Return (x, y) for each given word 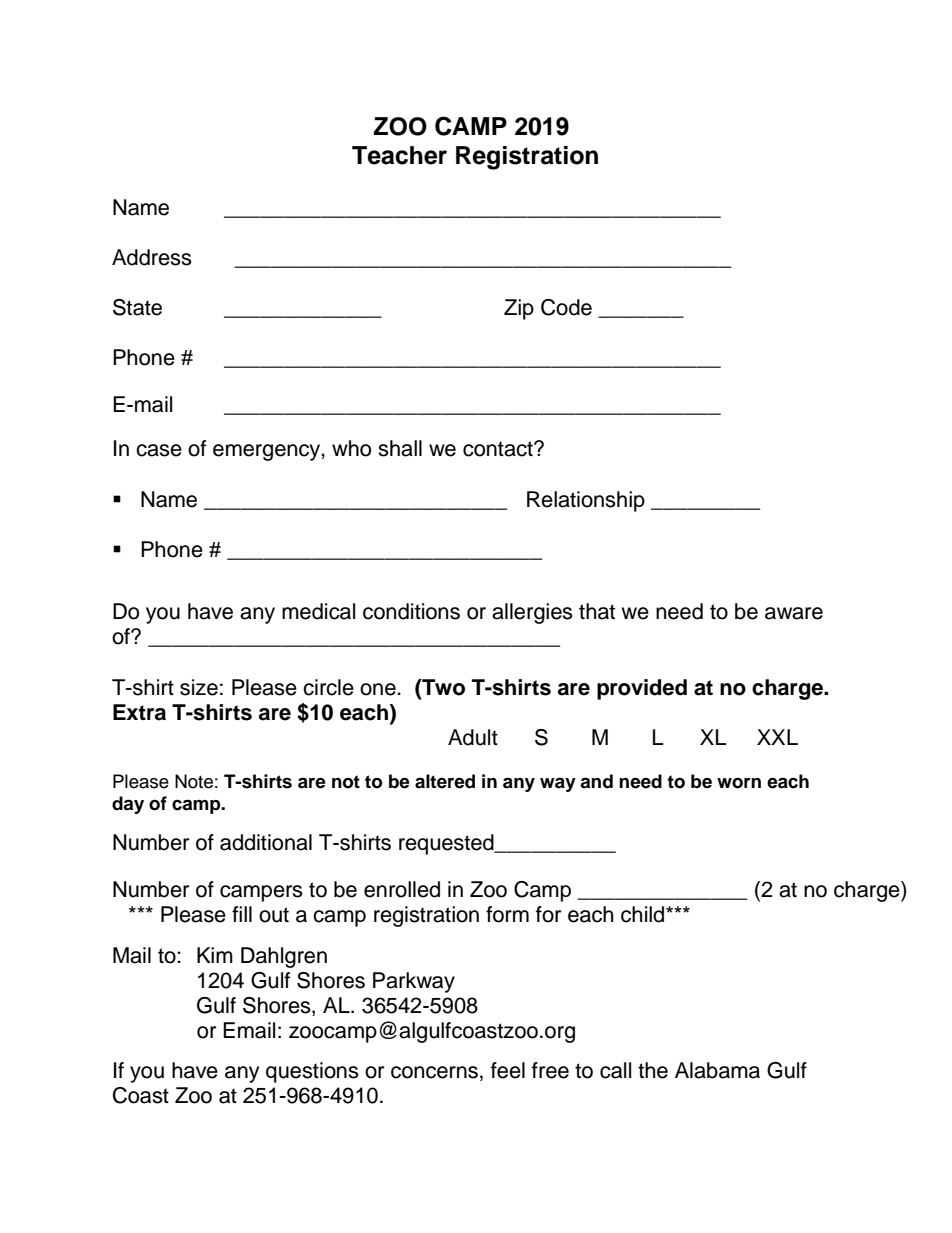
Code (566, 307)
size (199, 687)
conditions (411, 611)
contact (499, 449)
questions (312, 1072)
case (159, 450)
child (644, 914)
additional (266, 842)
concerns (434, 1072)
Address (152, 257)
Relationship (586, 501)
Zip (519, 309)
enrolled (402, 889)
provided (642, 689)
